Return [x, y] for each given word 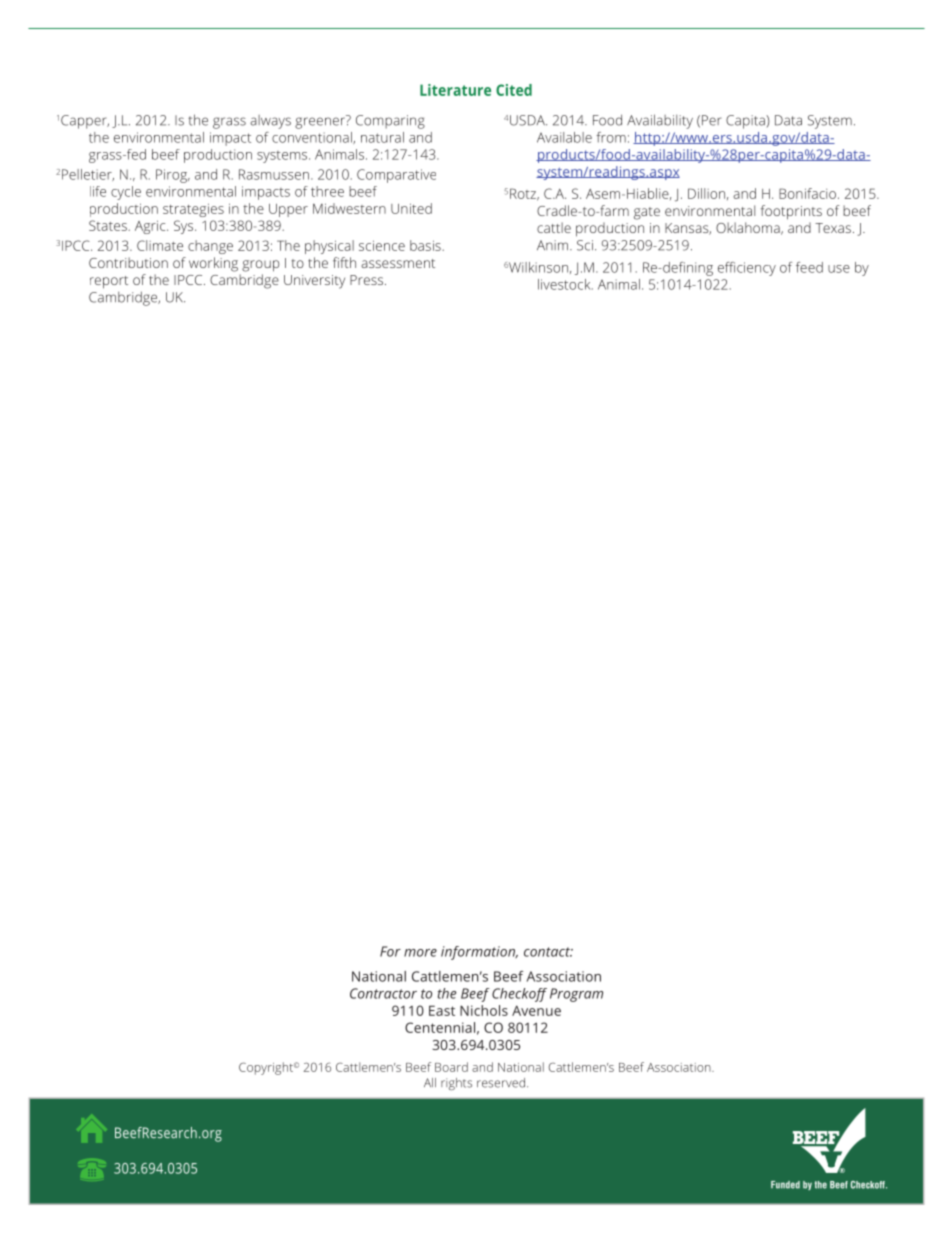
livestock [565, 284]
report [109, 282]
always [270, 122]
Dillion [706, 193]
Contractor [383, 993]
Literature [455, 90]
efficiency [747, 269]
